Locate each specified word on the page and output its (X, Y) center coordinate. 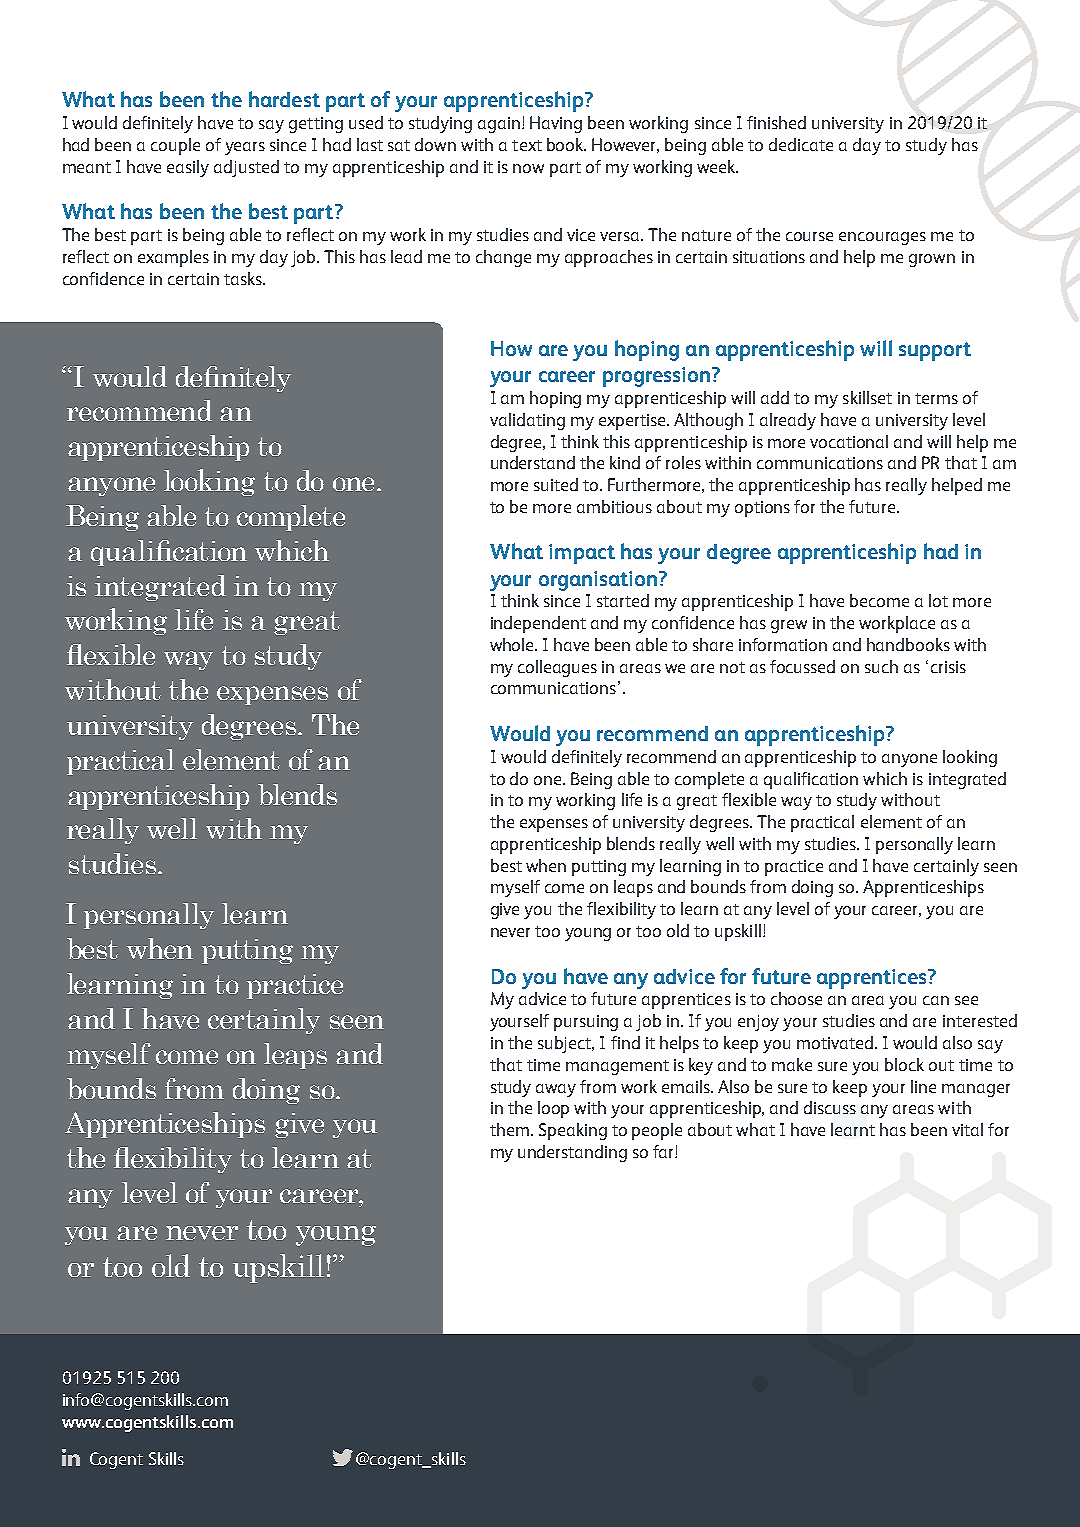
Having (556, 124)
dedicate (801, 144)
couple (175, 146)
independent (538, 624)
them (511, 1129)
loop (553, 1109)
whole (513, 644)
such (881, 666)
